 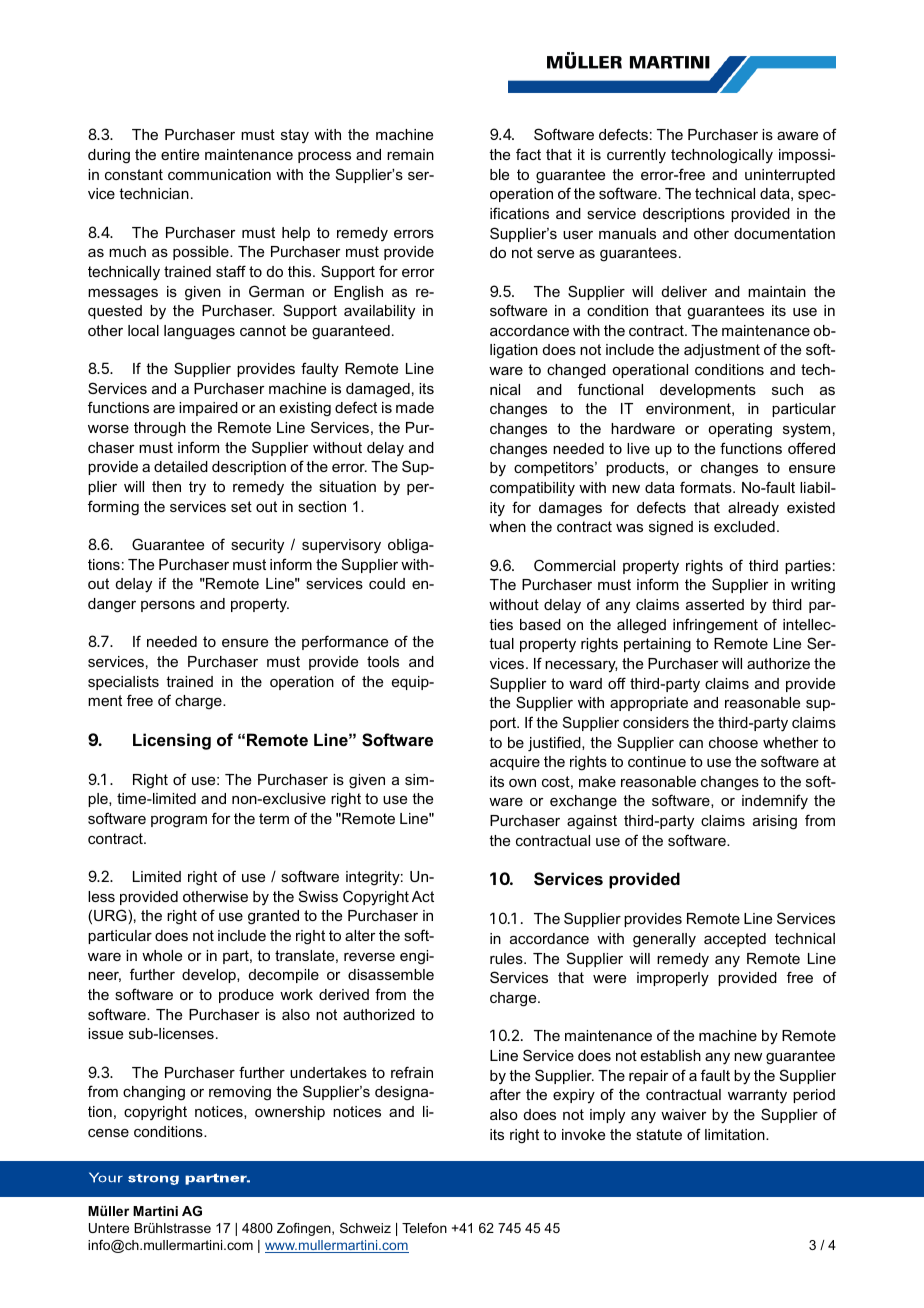 What do you see at coordinates (515, 763) in the document?
I see `acquire` at bounding box center [515, 763].
